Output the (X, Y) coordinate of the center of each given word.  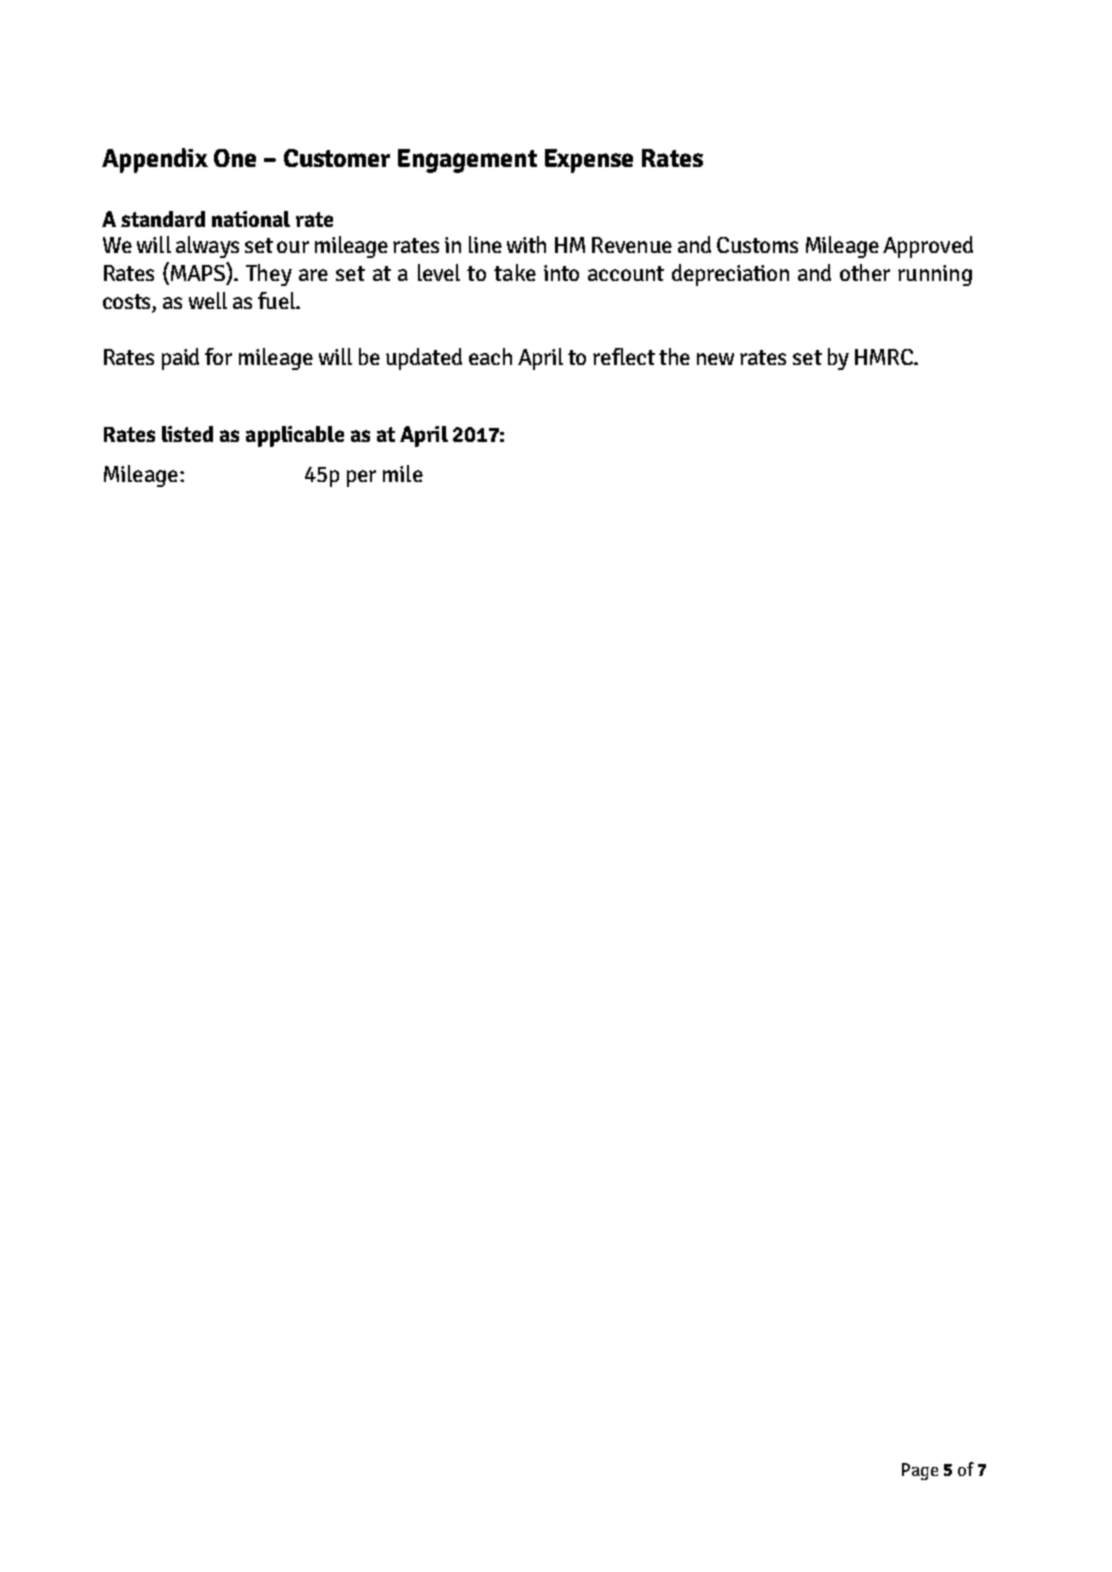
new (715, 359)
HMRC (885, 357)
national (251, 219)
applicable (295, 436)
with (526, 244)
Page (920, 1471)
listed (187, 434)
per (361, 478)
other (865, 272)
